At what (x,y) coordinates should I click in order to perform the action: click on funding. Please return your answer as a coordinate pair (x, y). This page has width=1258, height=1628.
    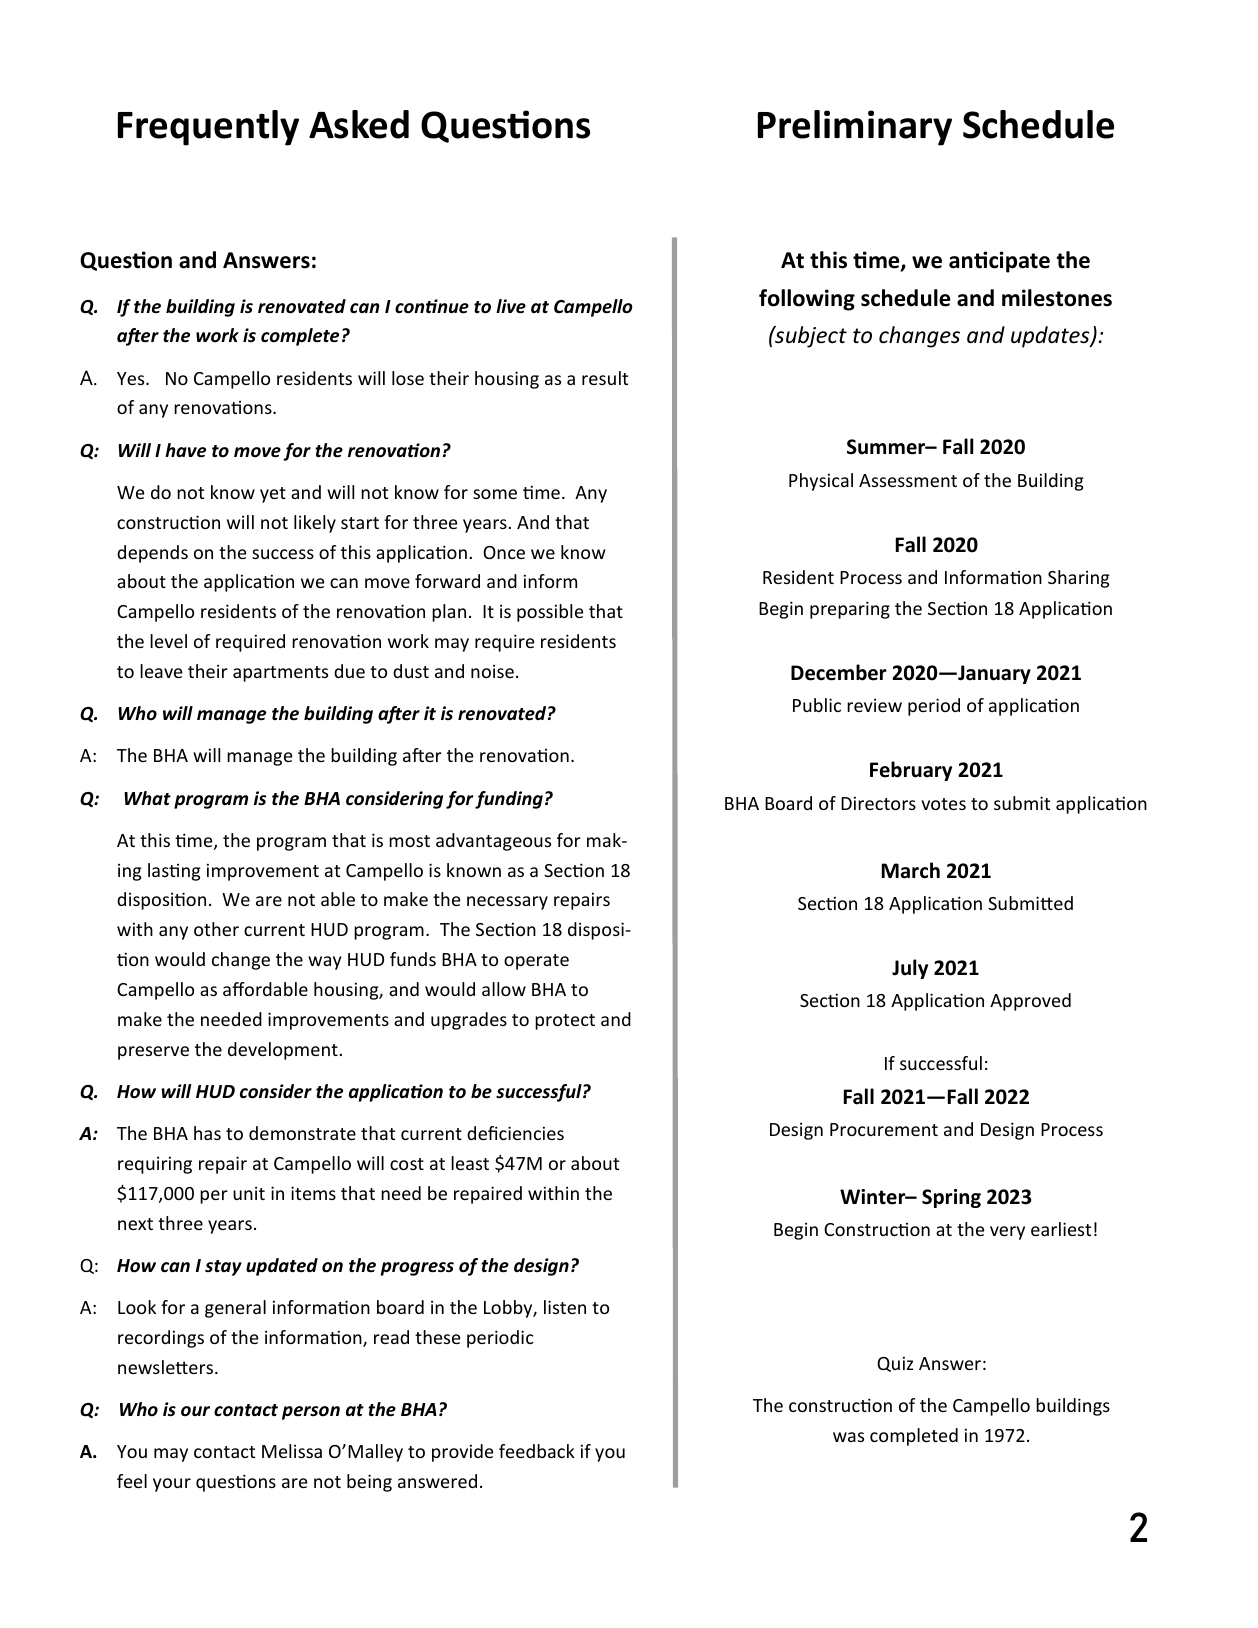
    Looking at the image, I should click on (509, 800).
